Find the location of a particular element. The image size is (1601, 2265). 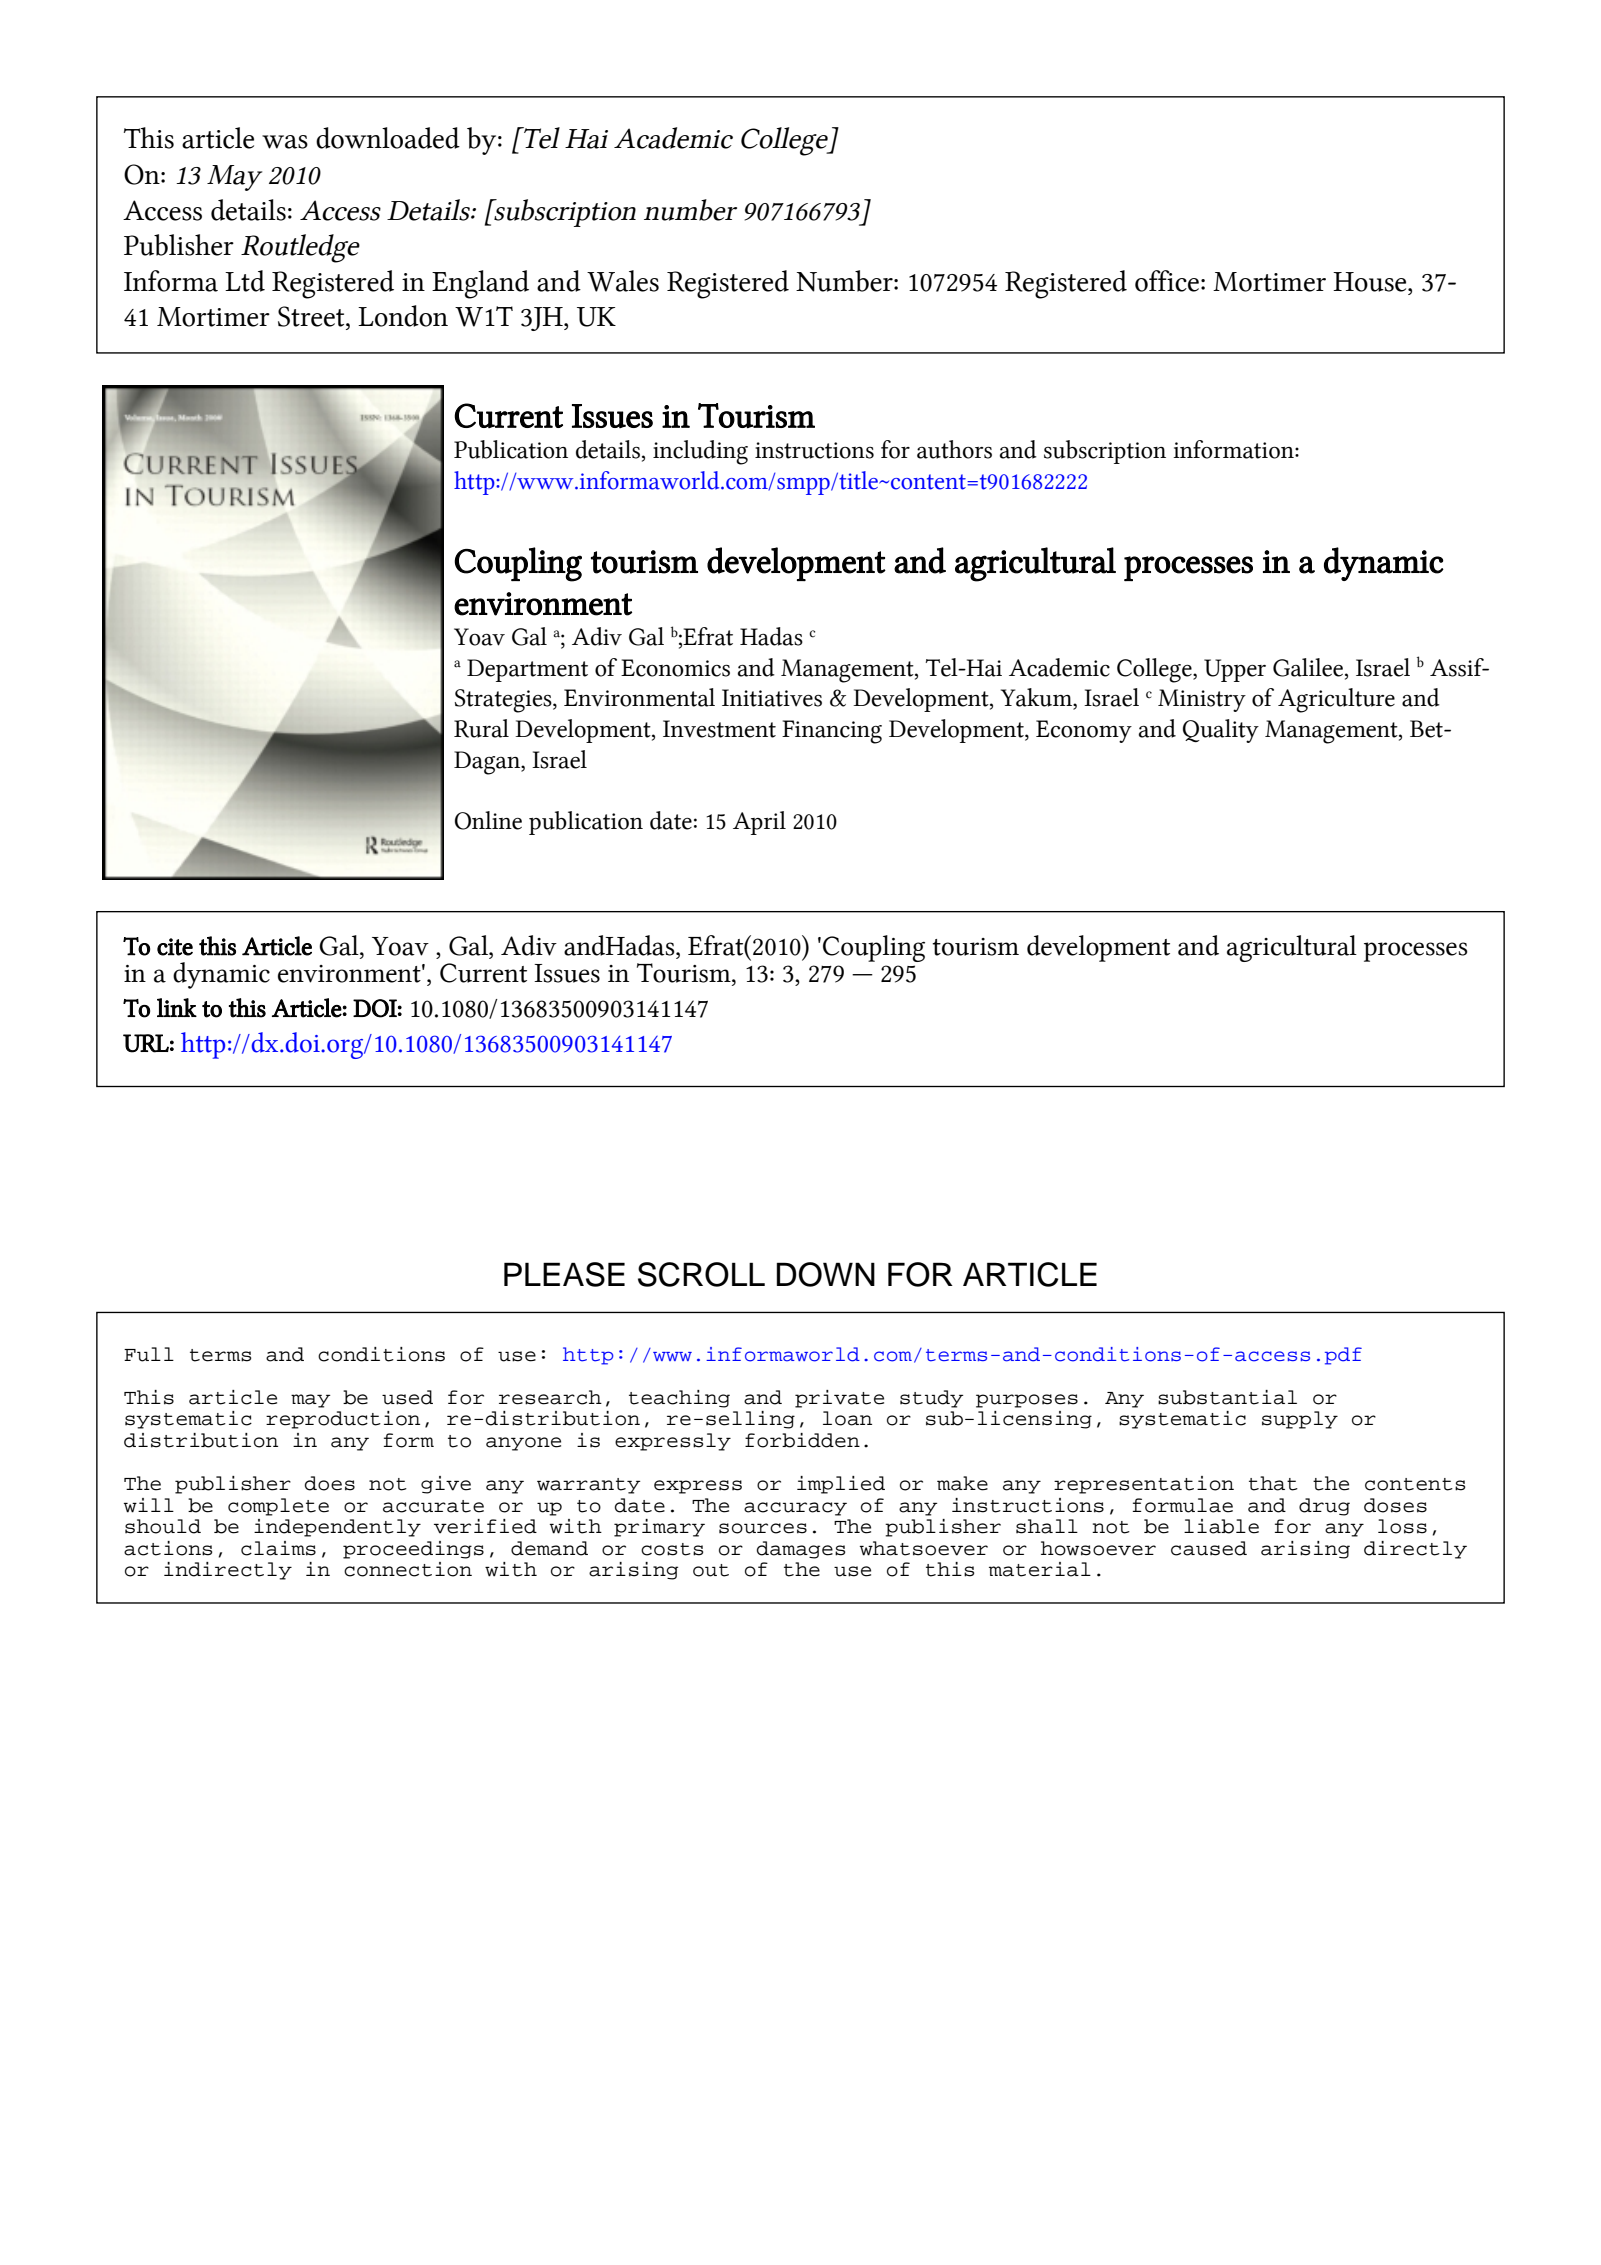

SCROLL is located at coordinates (701, 1274).
